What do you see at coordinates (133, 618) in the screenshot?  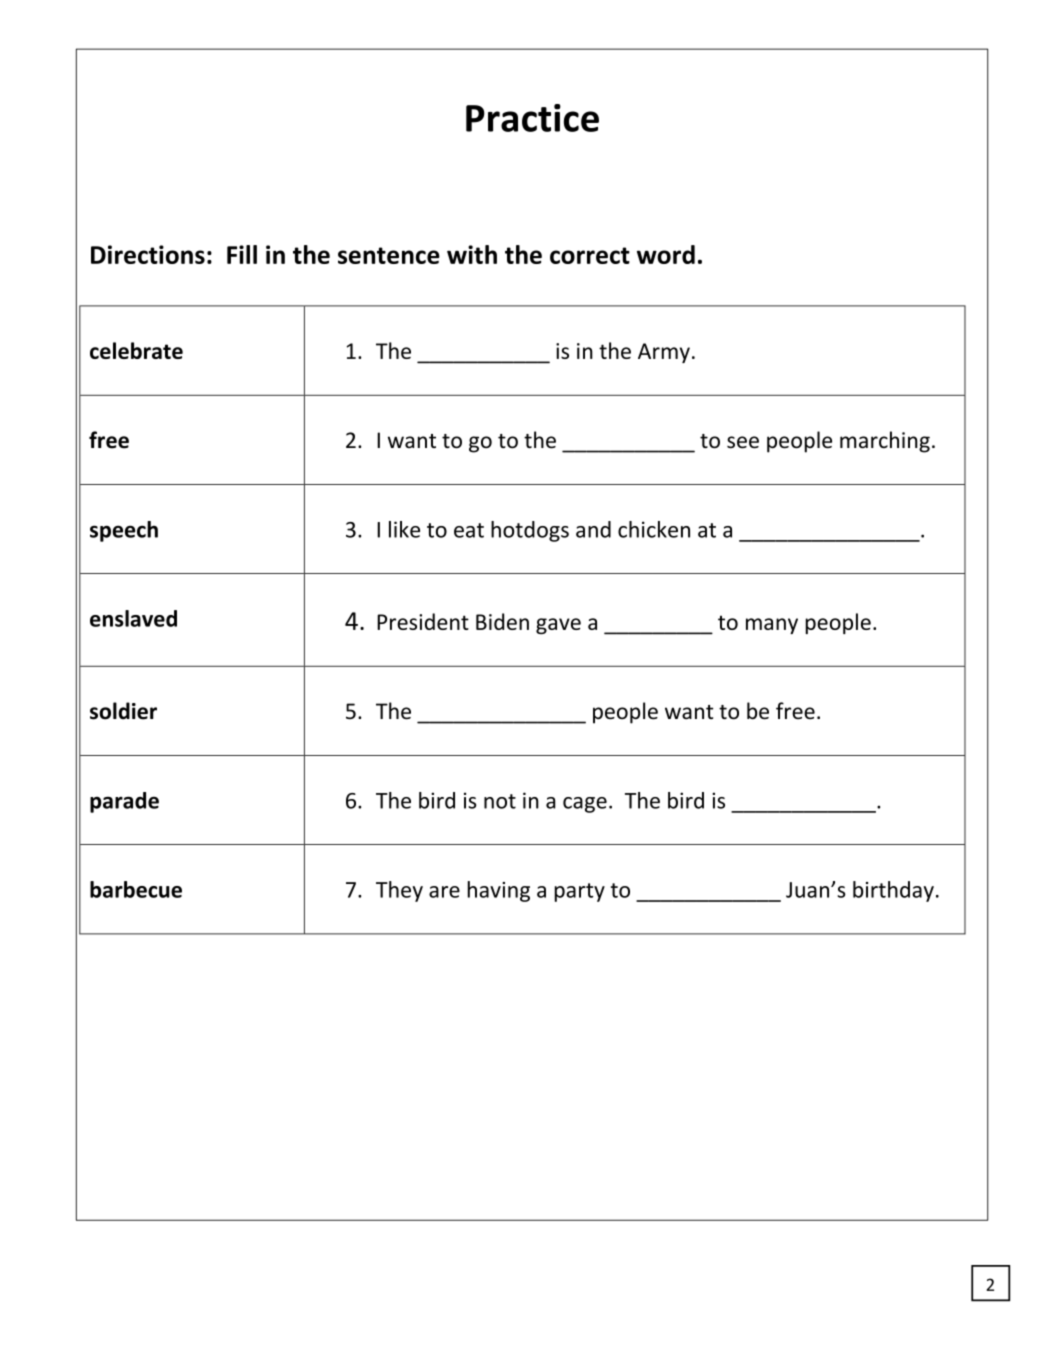 I see `enslaved` at bounding box center [133, 618].
